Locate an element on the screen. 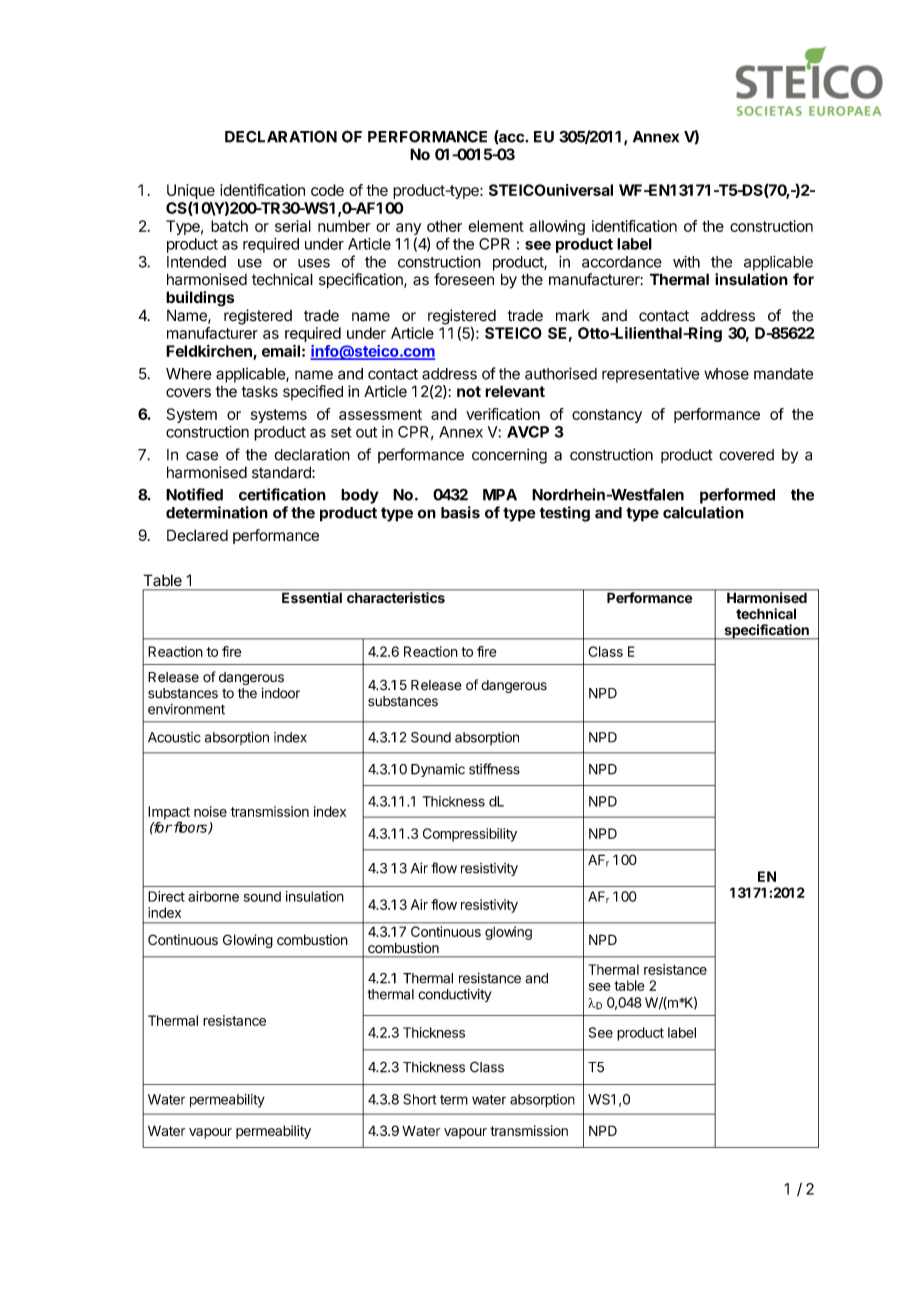  Compressibility is located at coordinates (470, 835).
